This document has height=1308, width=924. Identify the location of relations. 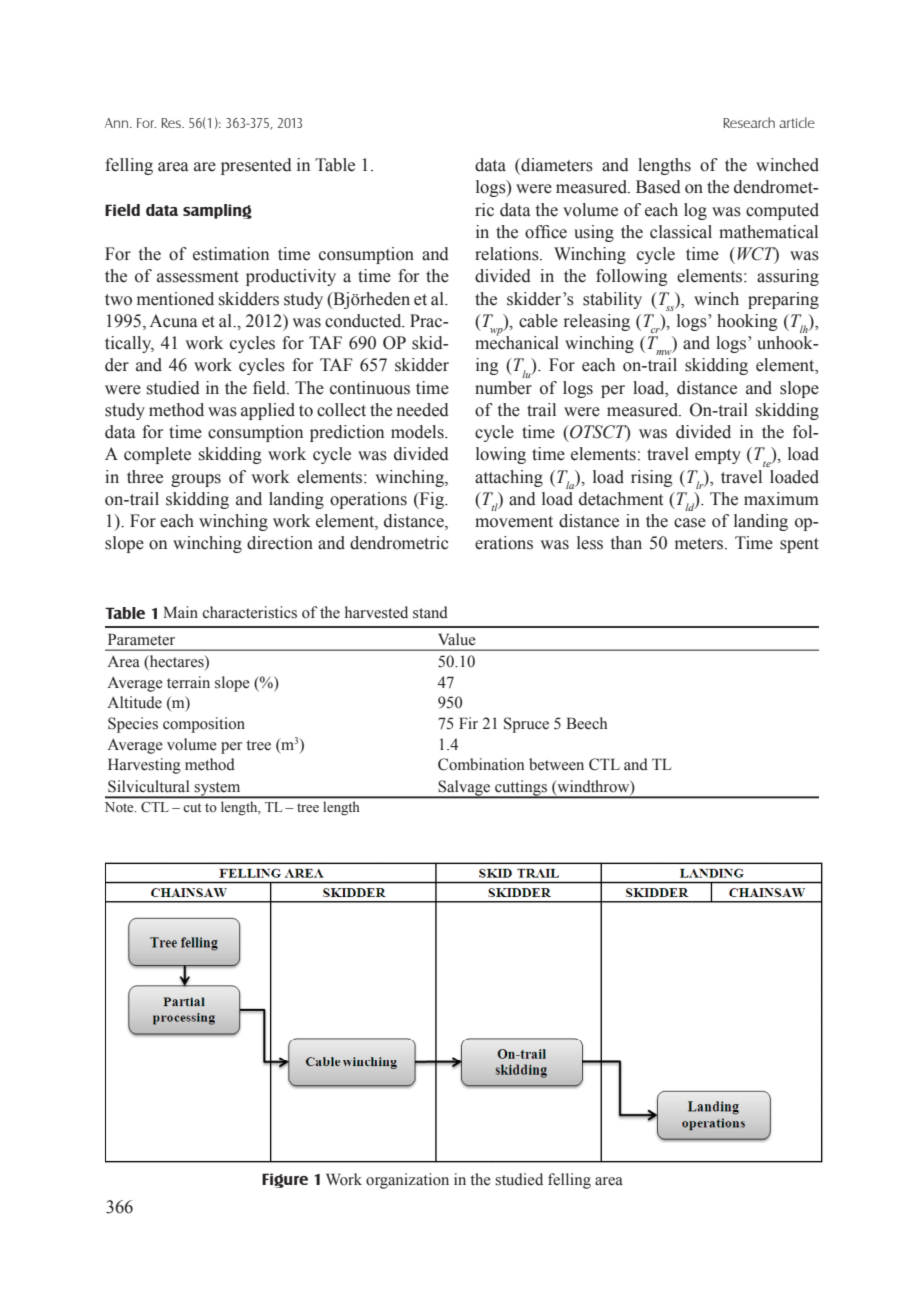
(508, 254).
